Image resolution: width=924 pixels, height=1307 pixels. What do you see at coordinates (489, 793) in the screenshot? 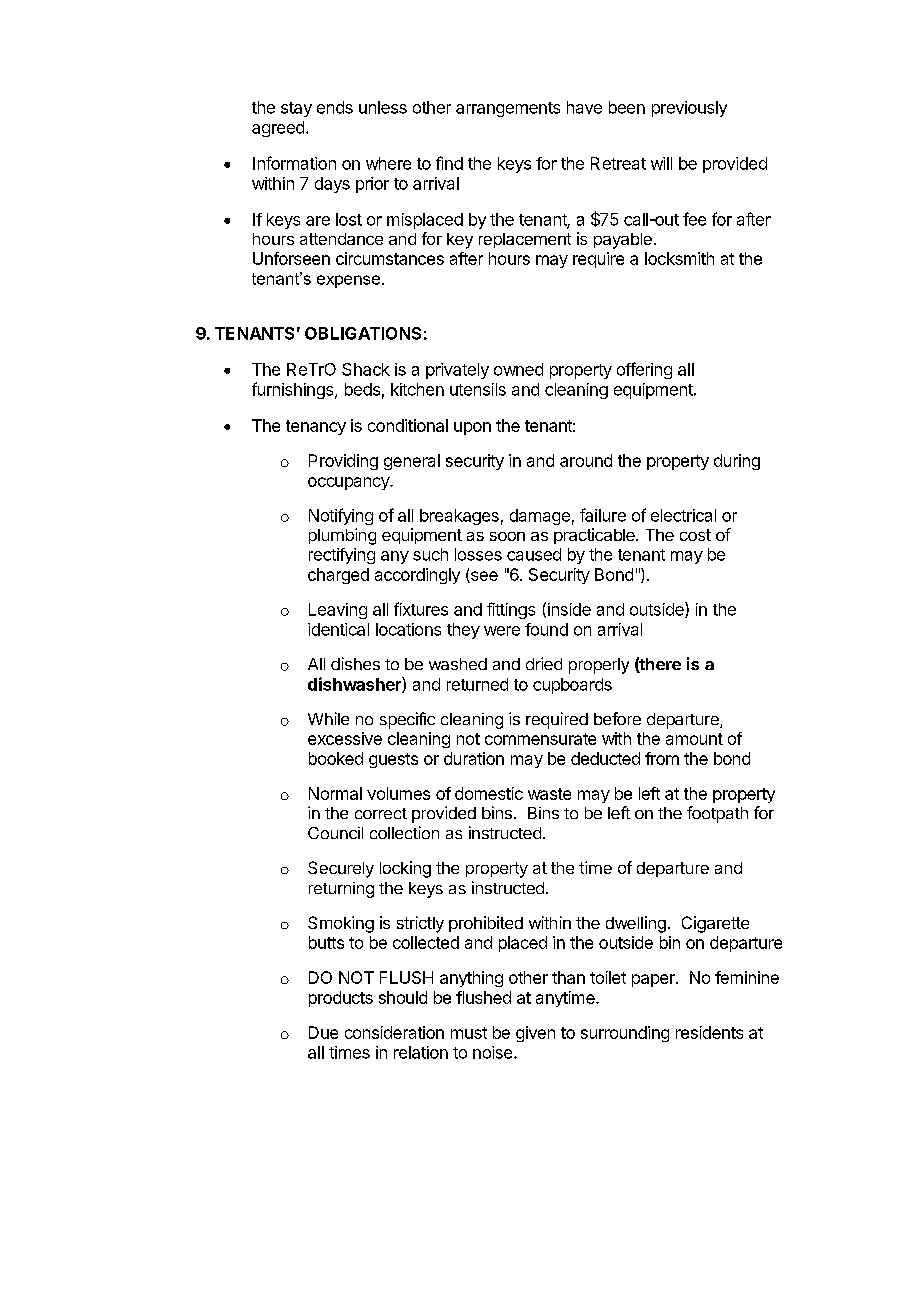
I see `domestic` at bounding box center [489, 793].
